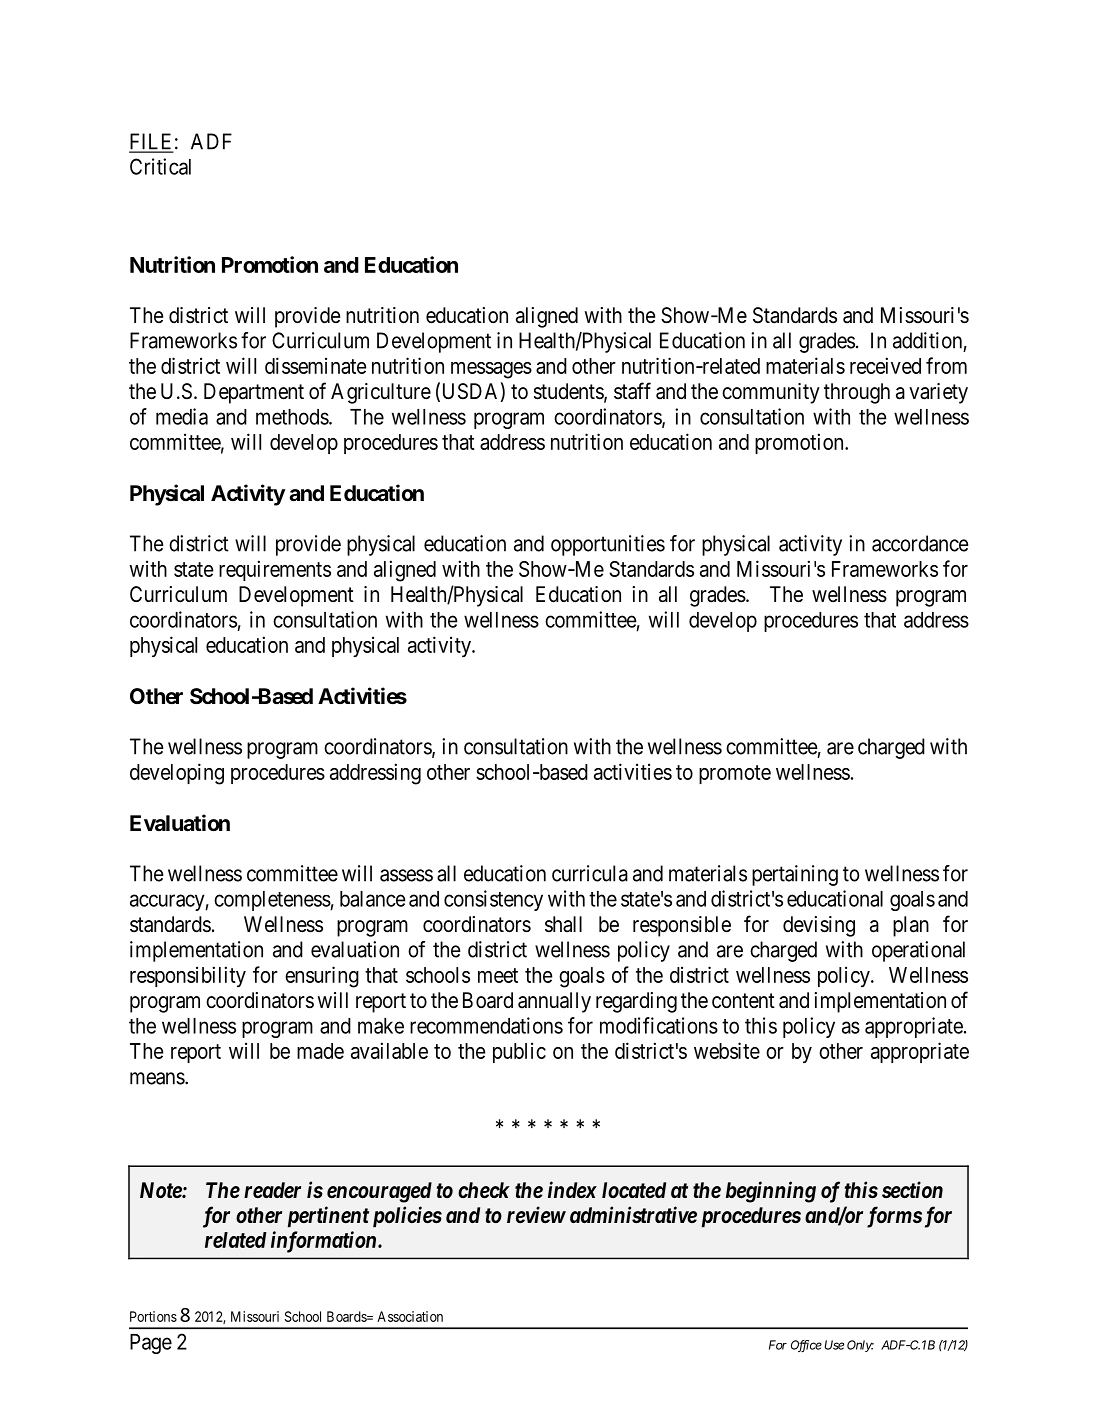 Image resolution: width=1097 pixels, height=1419 pixels. Describe the element at coordinates (153, 1316) in the image. I see `Portions` at that location.
